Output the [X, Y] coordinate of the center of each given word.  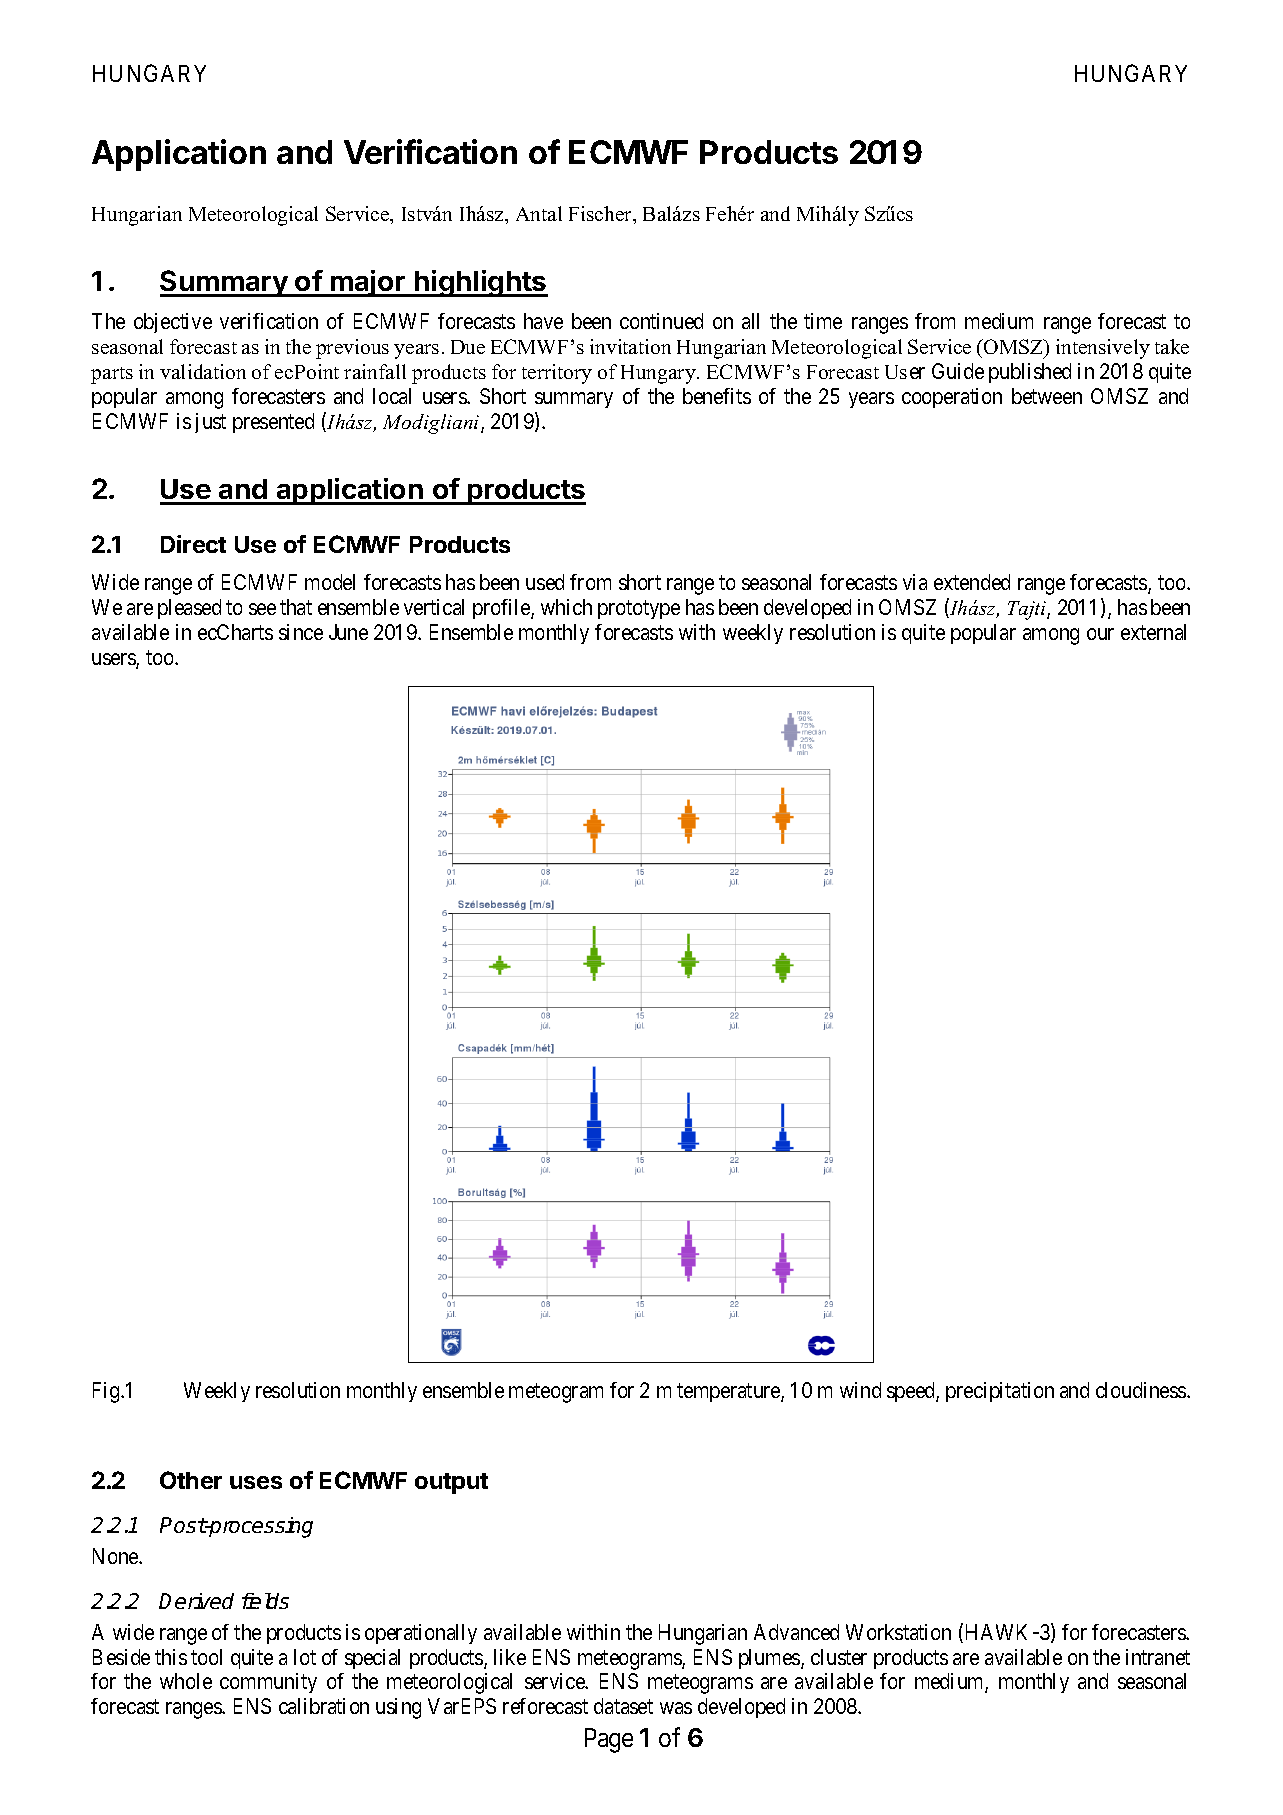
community [268, 1683]
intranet [1158, 1657]
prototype [639, 610]
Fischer [602, 215]
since [301, 632]
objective [173, 323]
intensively [1103, 349]
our [1100, 634]
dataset [623, 1706]
